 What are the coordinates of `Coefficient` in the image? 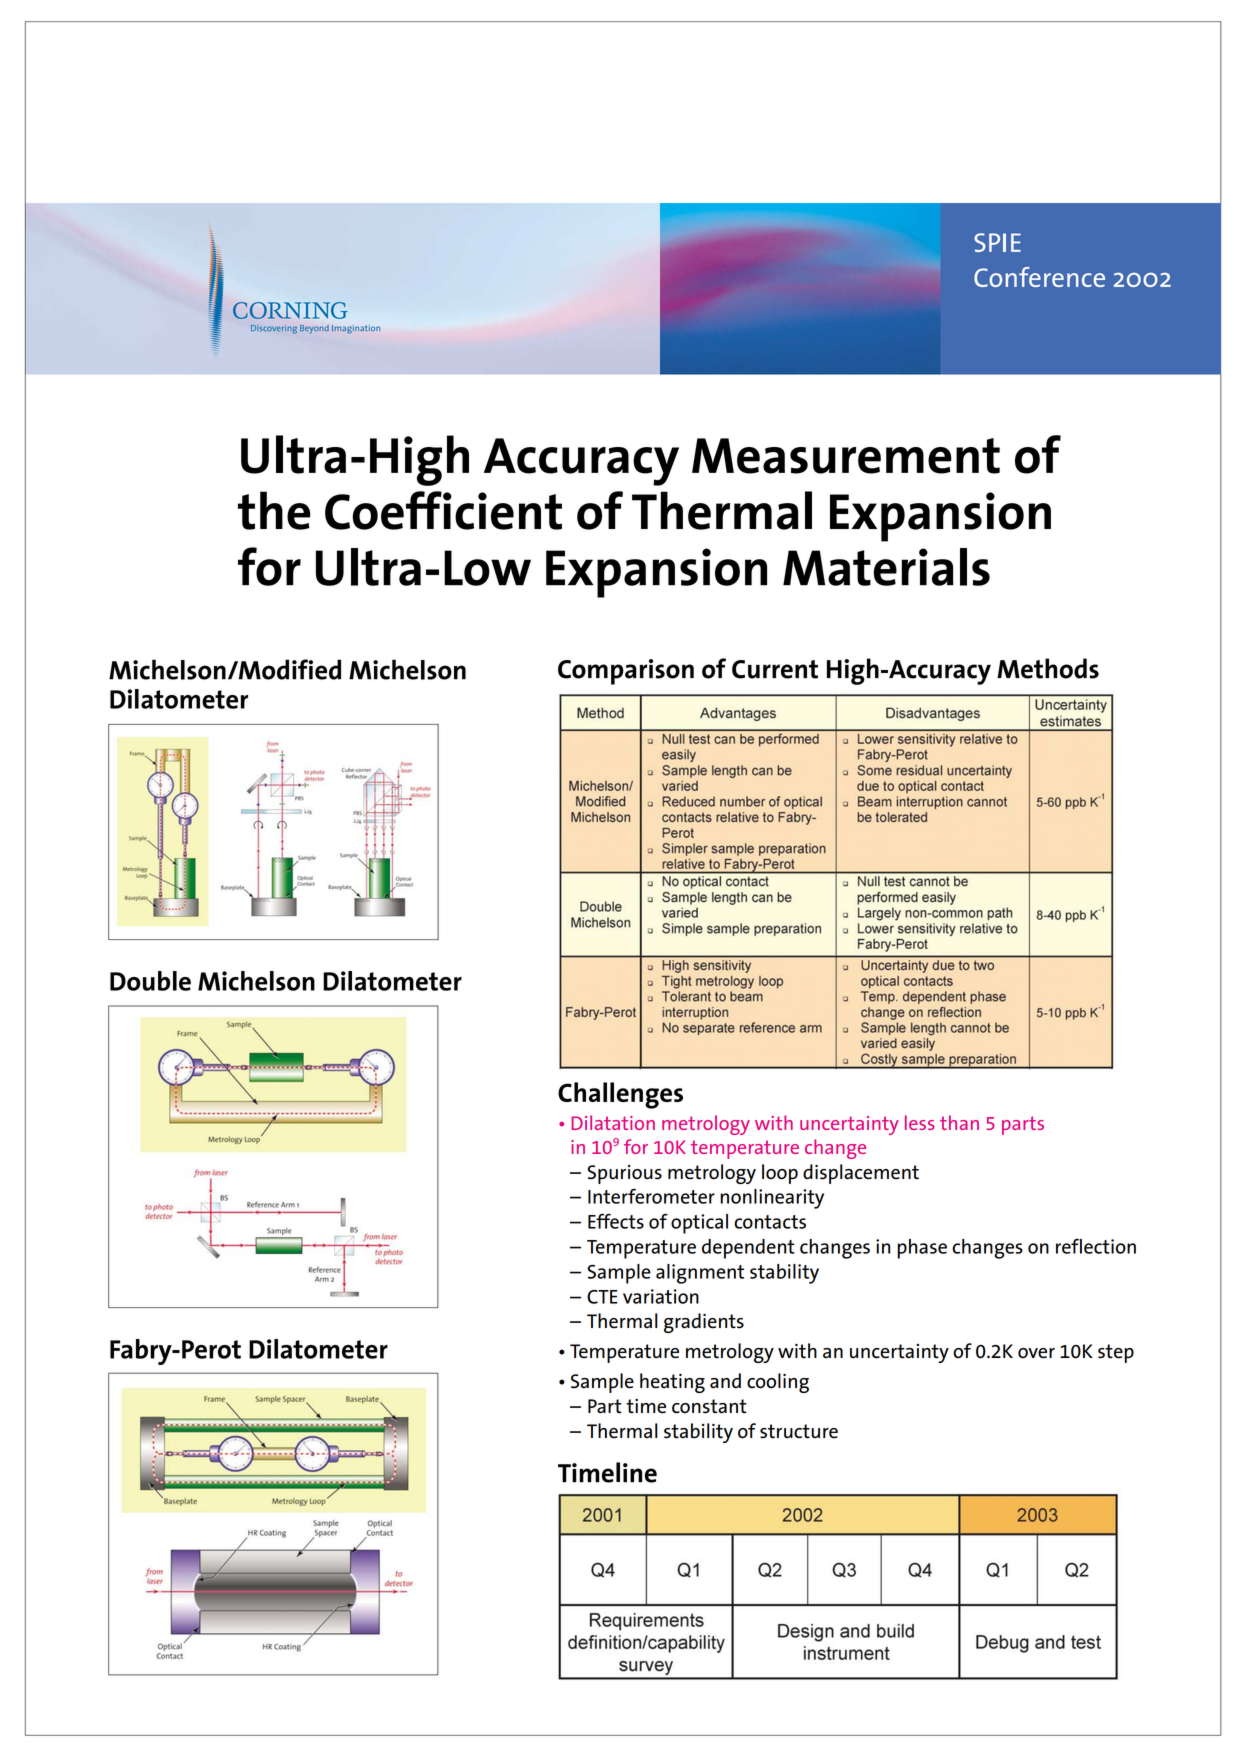 It's located at (443, 510).
